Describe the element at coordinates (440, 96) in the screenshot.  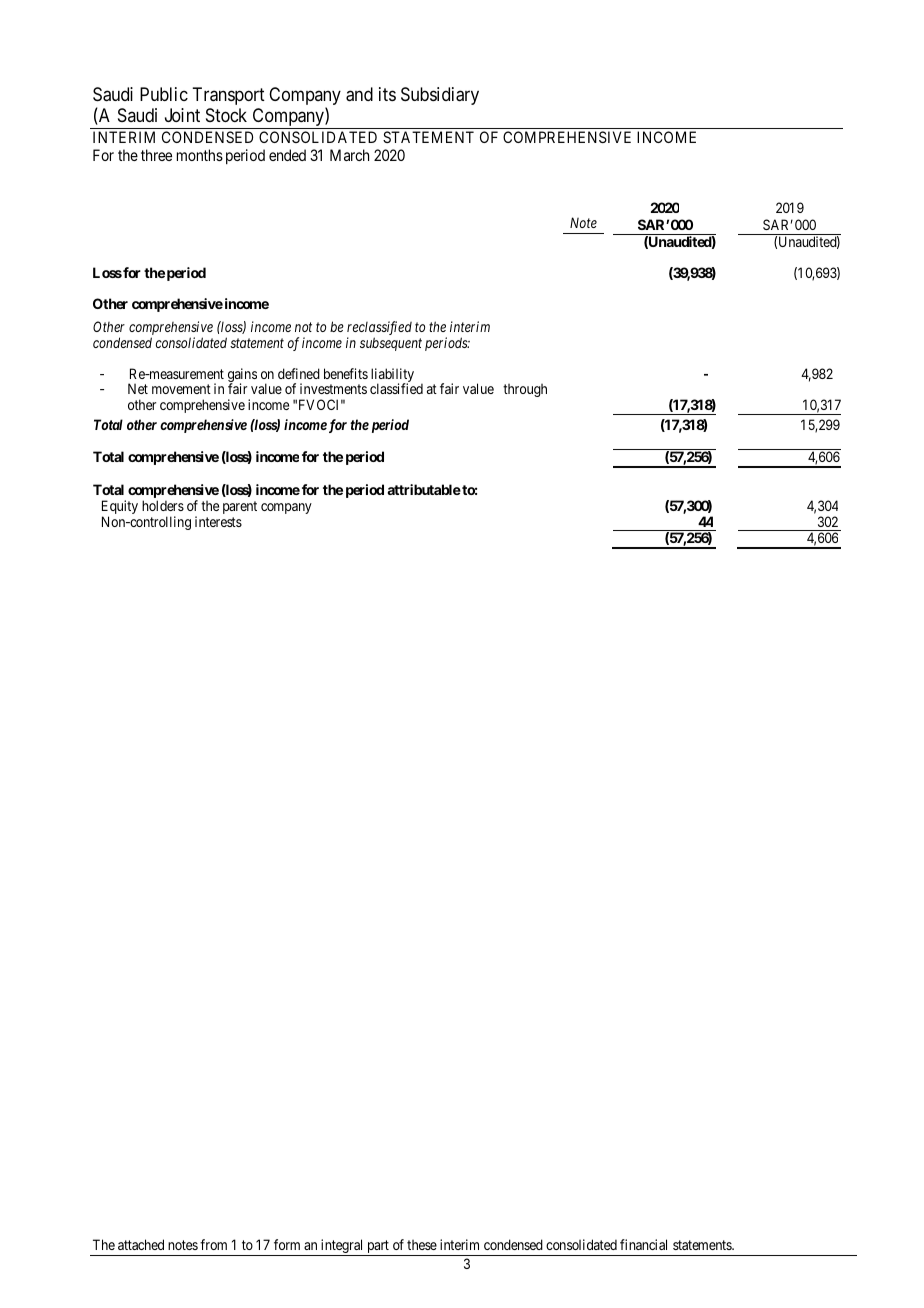
I see `Subsidiary` at that location.
